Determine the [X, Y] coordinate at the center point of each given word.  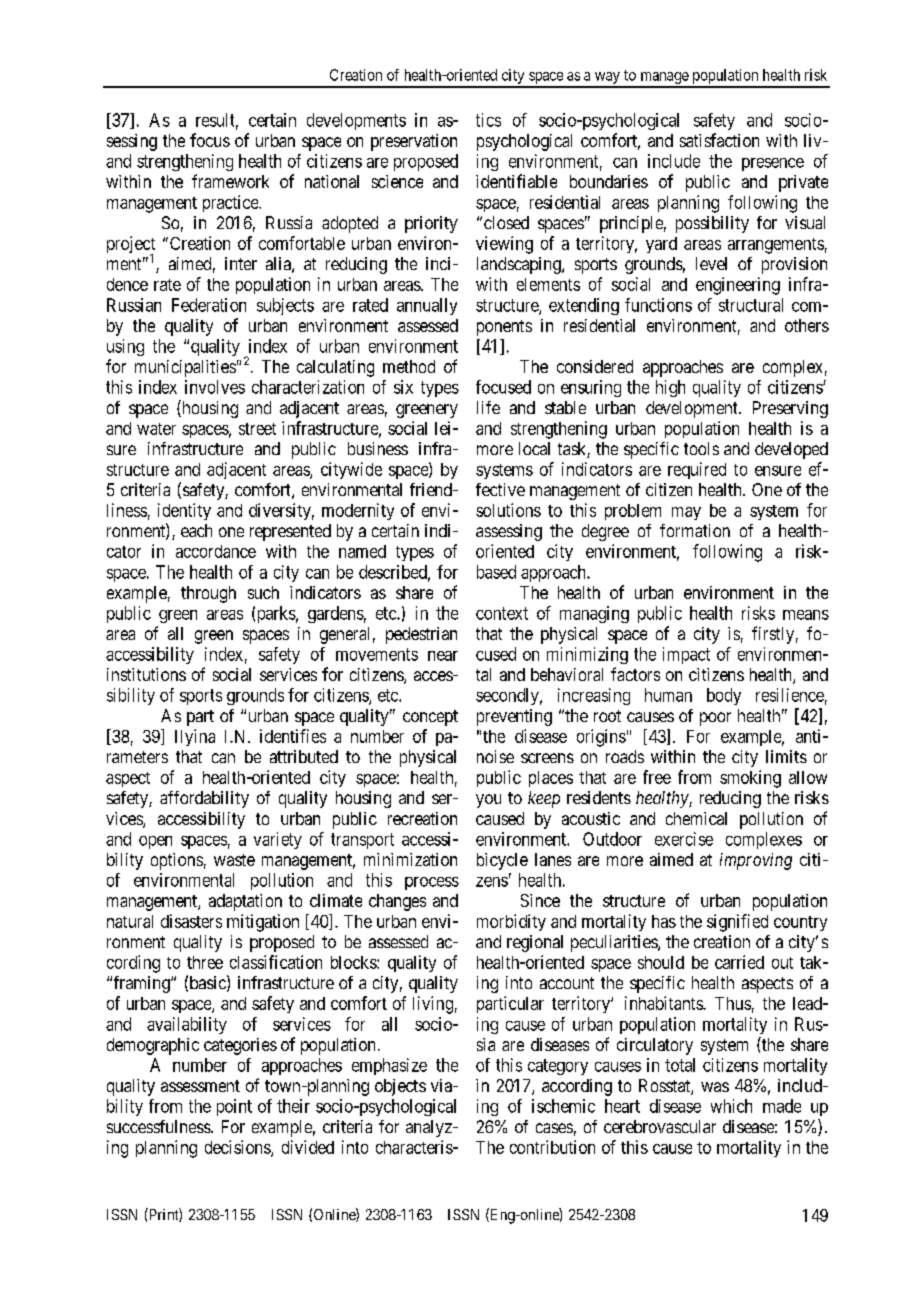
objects [400, 1087]
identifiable [516, 181]
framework [230, 181]
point [234, 1107]
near [443, 656]
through [208, 594]
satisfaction [719, 140]
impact [686, 655]
